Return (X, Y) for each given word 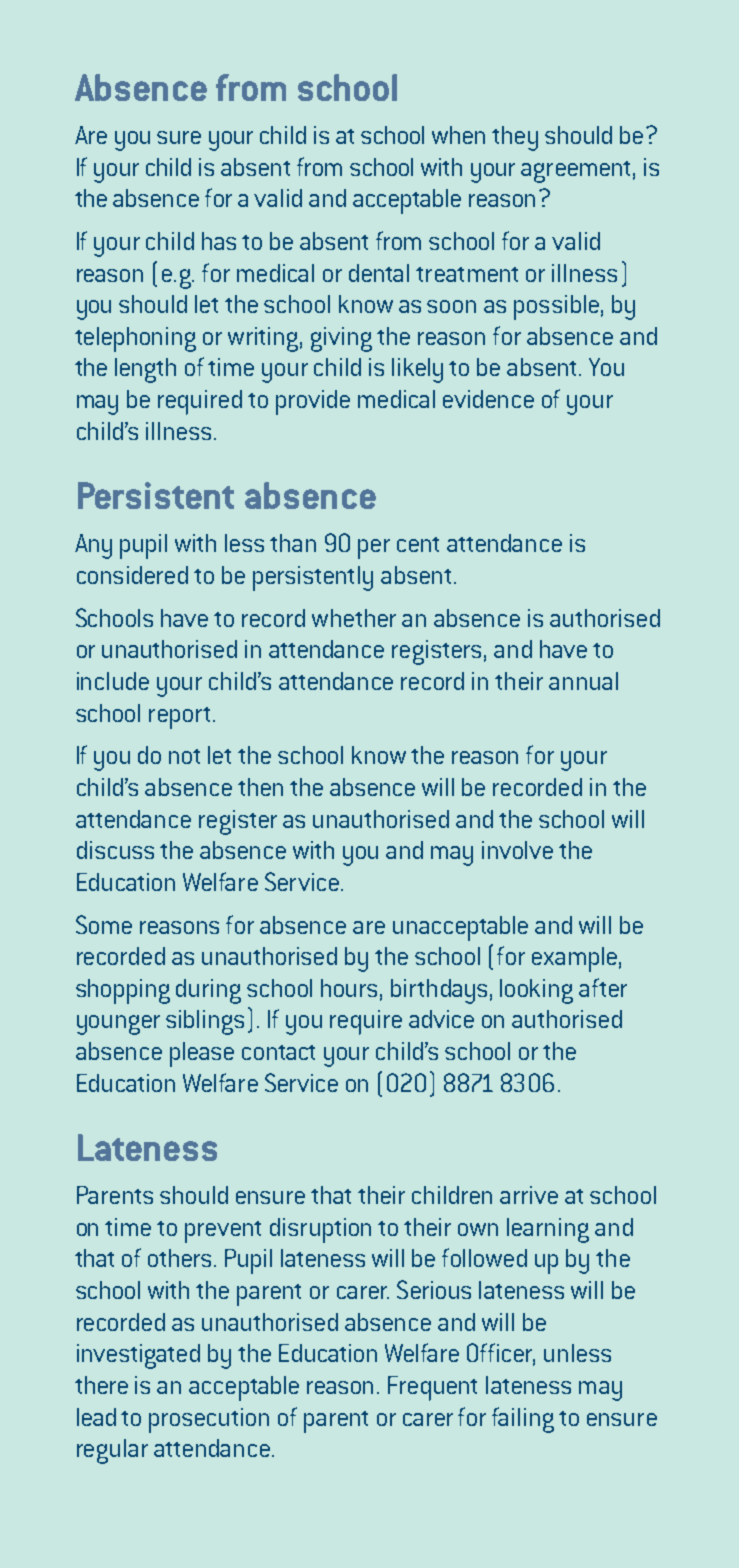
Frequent (432, 1388)
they (515, 138)
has (219, 241)
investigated (138, 1356)
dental (379, 273)
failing (523, 1420)
